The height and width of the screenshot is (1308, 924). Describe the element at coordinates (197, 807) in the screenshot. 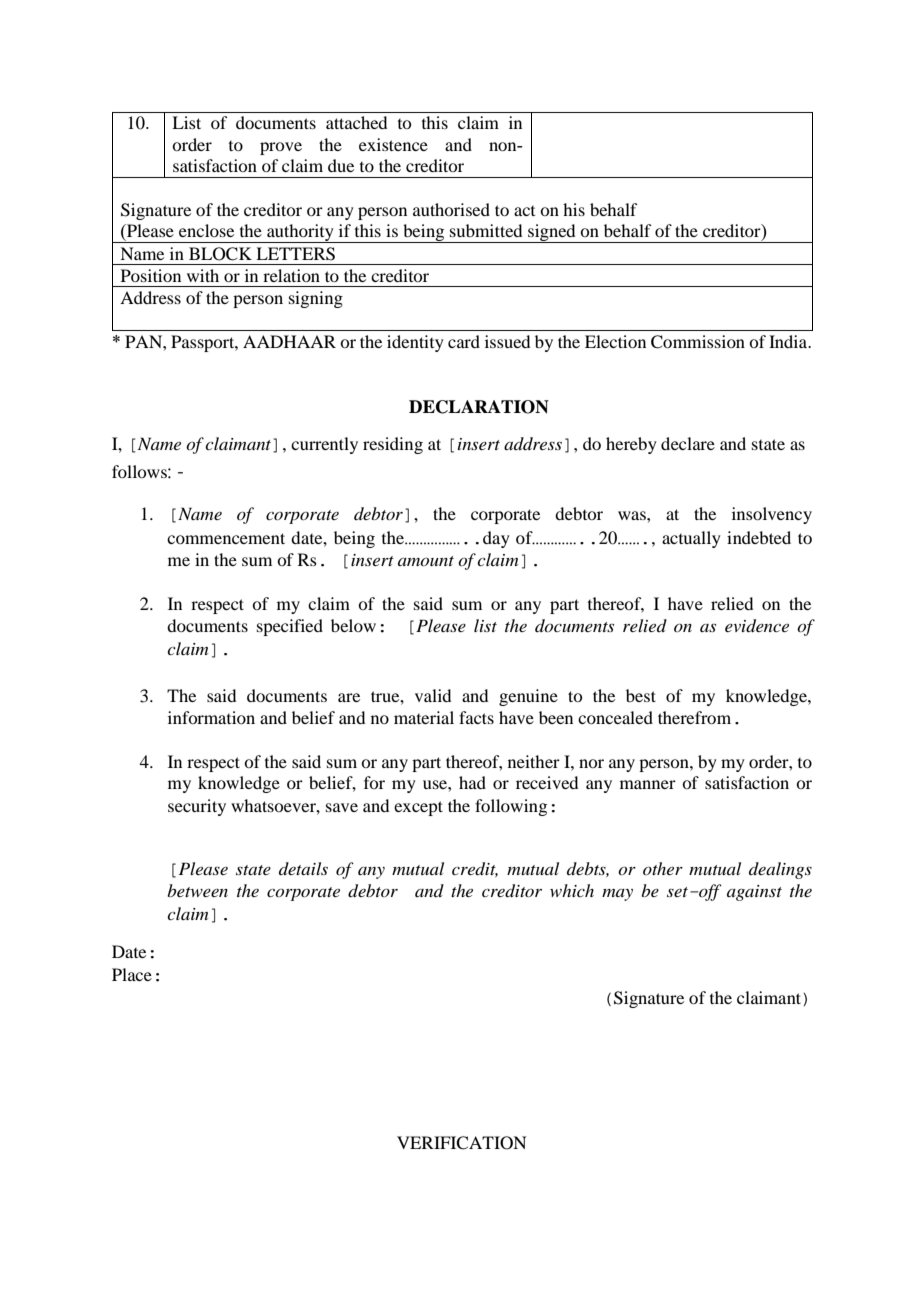

I see `security` at that location.
